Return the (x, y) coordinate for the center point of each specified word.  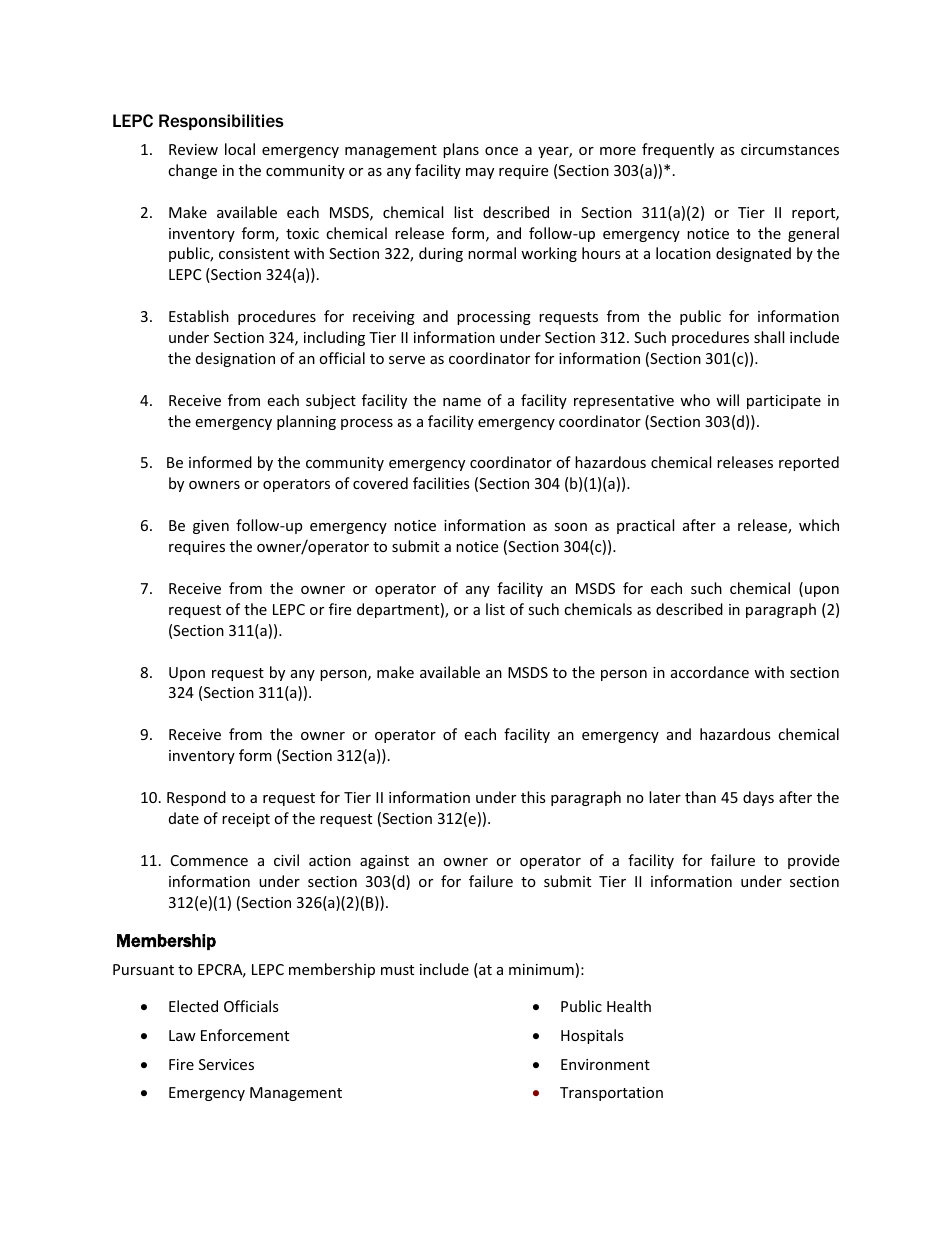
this (533, 797)
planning (306, 422)
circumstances (790, 149)
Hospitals (592, 1036)
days (758, 798)
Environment (605, 1064)
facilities (441, 483)
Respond (196, 798)
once (501, 151)
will (727, 400)
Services (226, 1064)
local (240, 149)
